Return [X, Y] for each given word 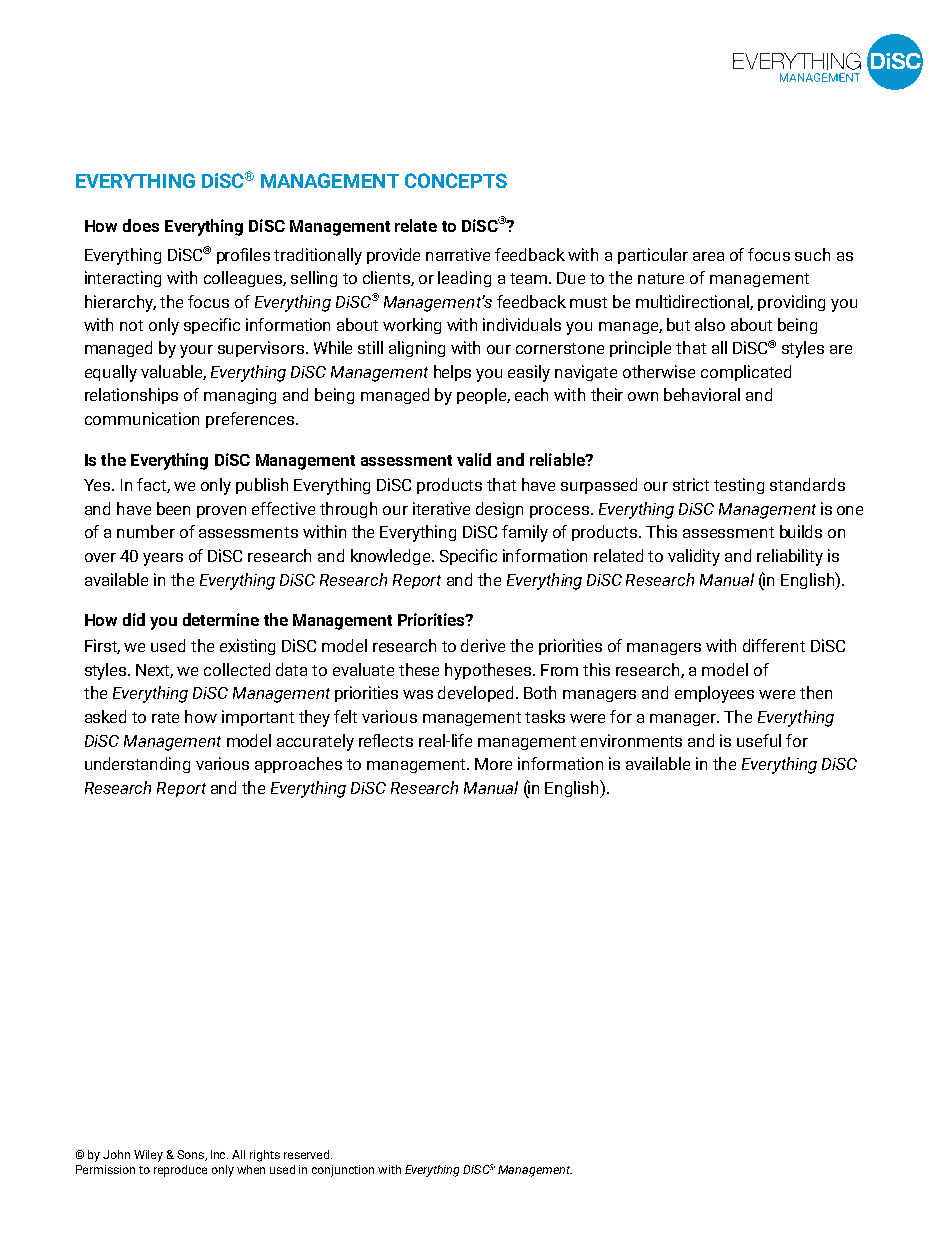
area [708, 256]
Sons [192, 1155]
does [141, 225]
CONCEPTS [456, 180]
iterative [441, 508]
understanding [137, 765]
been [173, 508]
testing [739, 486]
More [493, 764]
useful [759, 740]
